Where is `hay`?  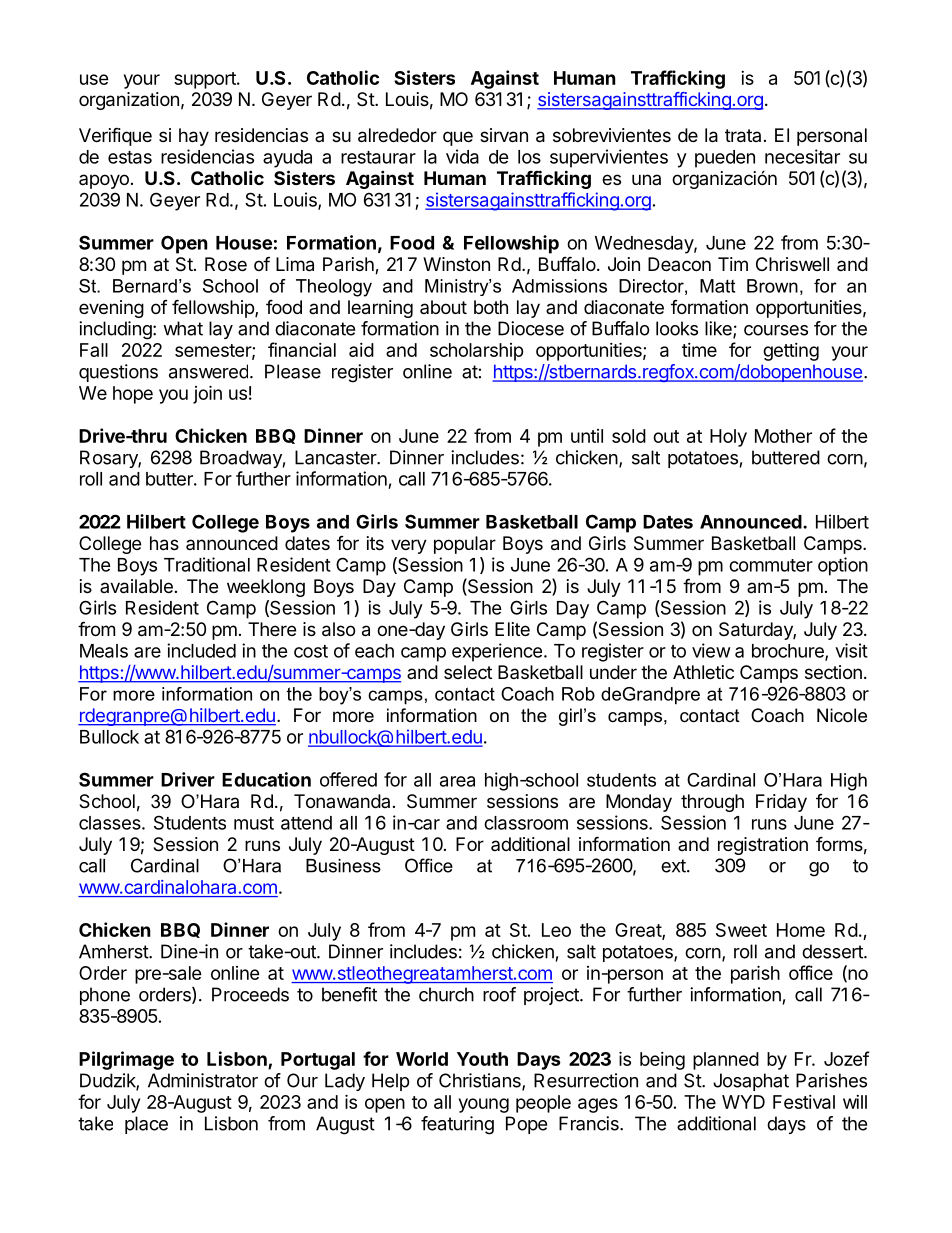 hay is located at coordinates (194, 137).
